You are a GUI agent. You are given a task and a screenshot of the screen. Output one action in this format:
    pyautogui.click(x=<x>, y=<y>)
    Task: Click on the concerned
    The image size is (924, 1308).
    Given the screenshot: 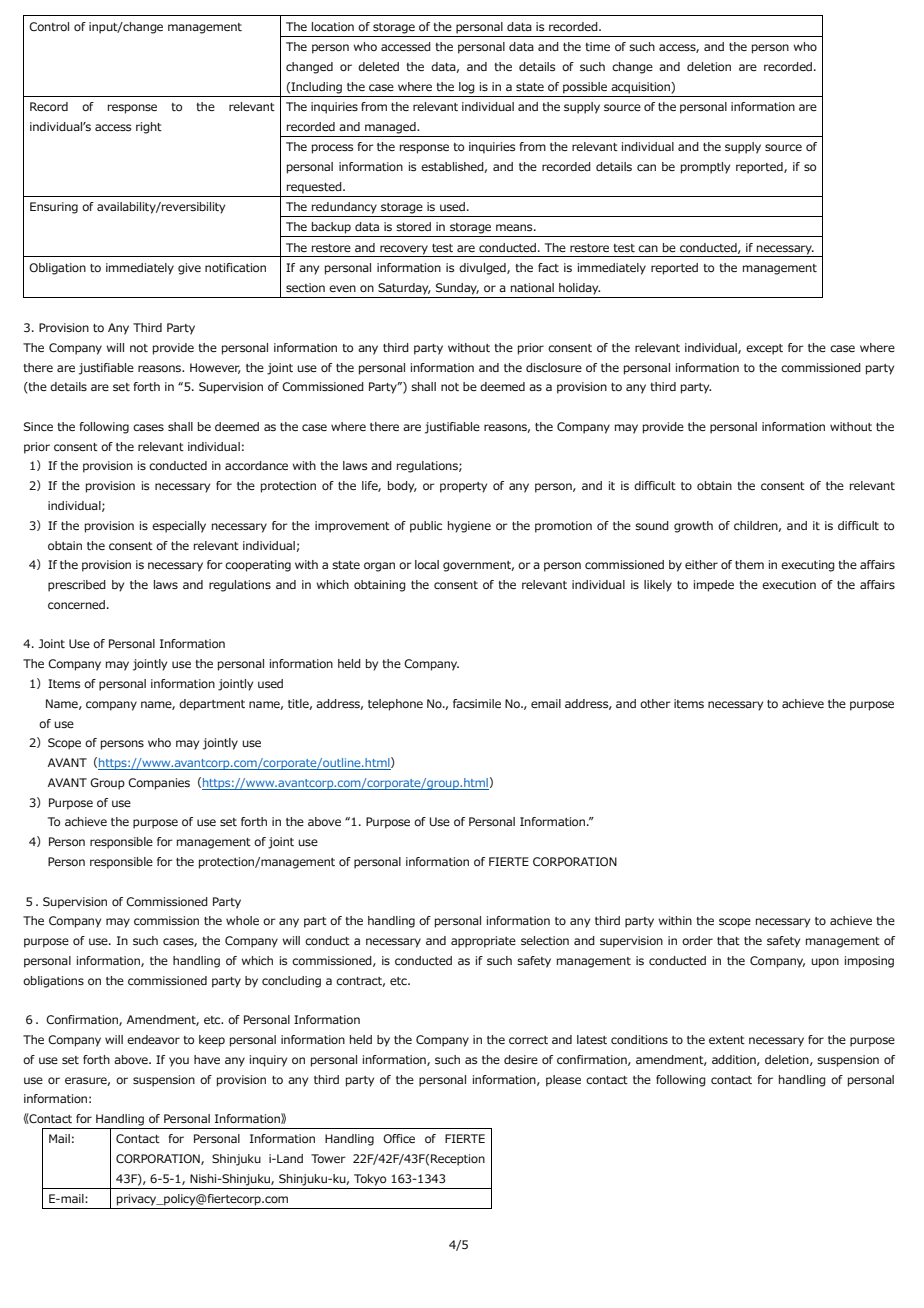 What is the action you would take?
    pyautogui.click(x=76, y=604)
